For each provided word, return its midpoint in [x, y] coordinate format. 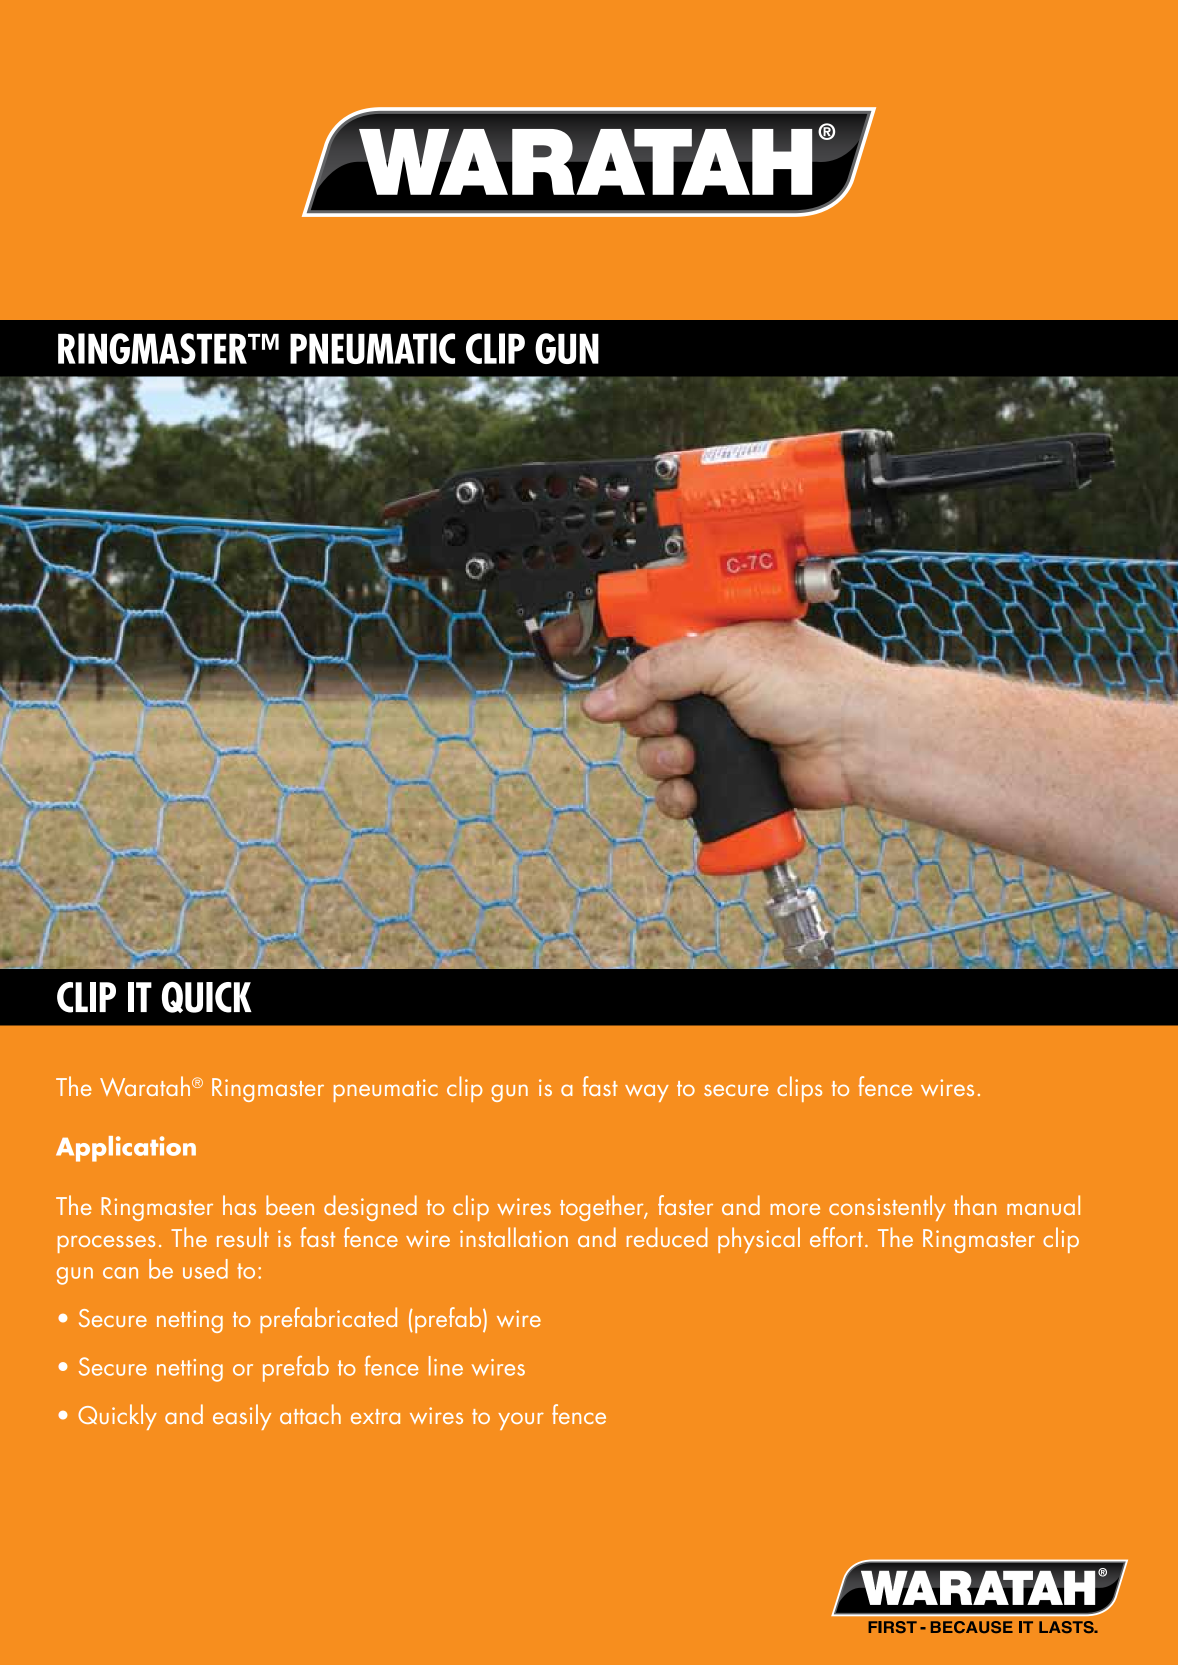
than [975, 1205]
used [205, 1269]
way [647, 1093]
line [446, 1366]
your [521, 1421]
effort [836, 1237]
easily [242, 1417]
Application [126, 1149]
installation [514, 1237]
